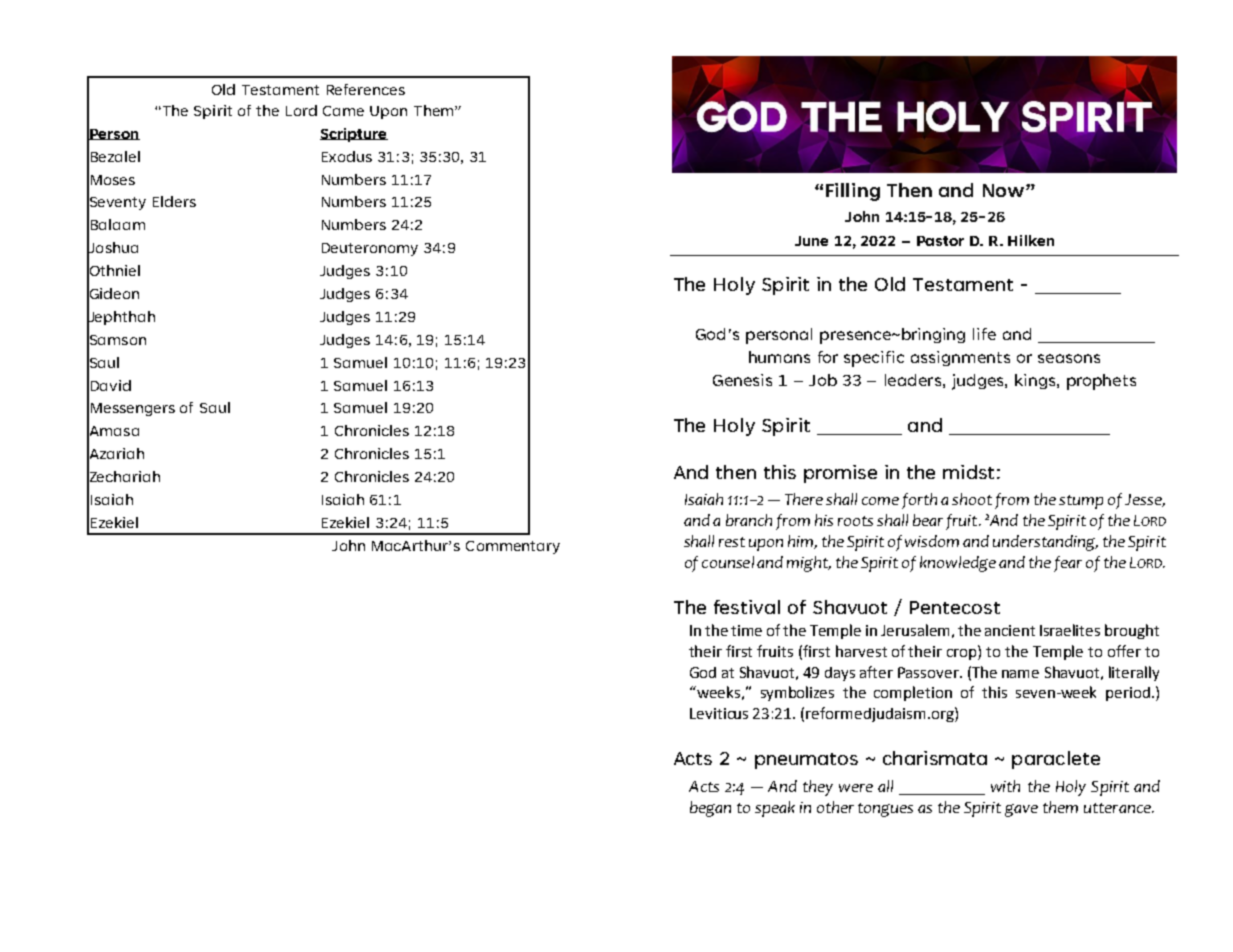 This image has height=952, width=1233. What do you see at coordinates (984, 334) in the image?
I see `life` at bounding box center [984, 334].
